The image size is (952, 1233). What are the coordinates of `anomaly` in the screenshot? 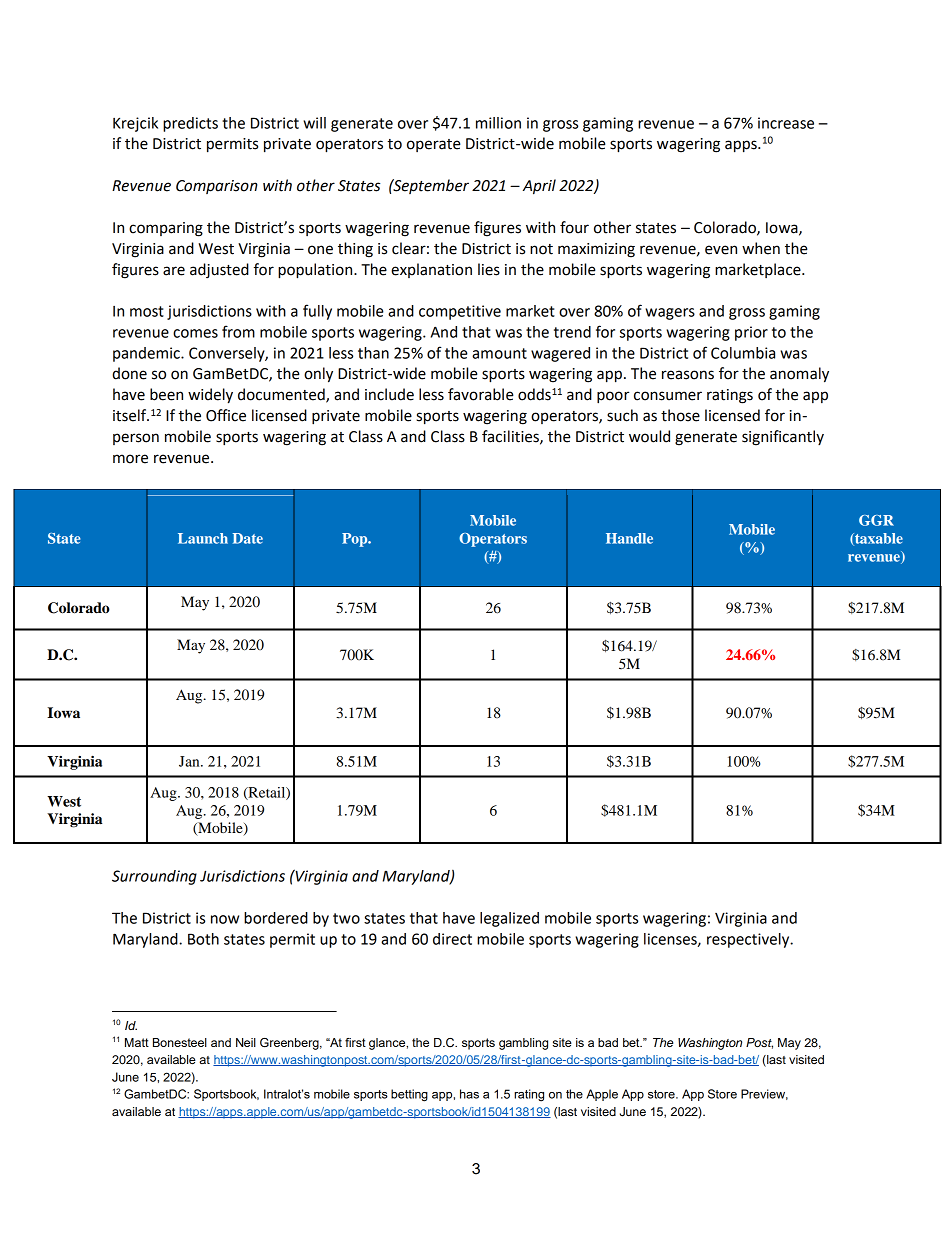 It's located at (799, 375).
